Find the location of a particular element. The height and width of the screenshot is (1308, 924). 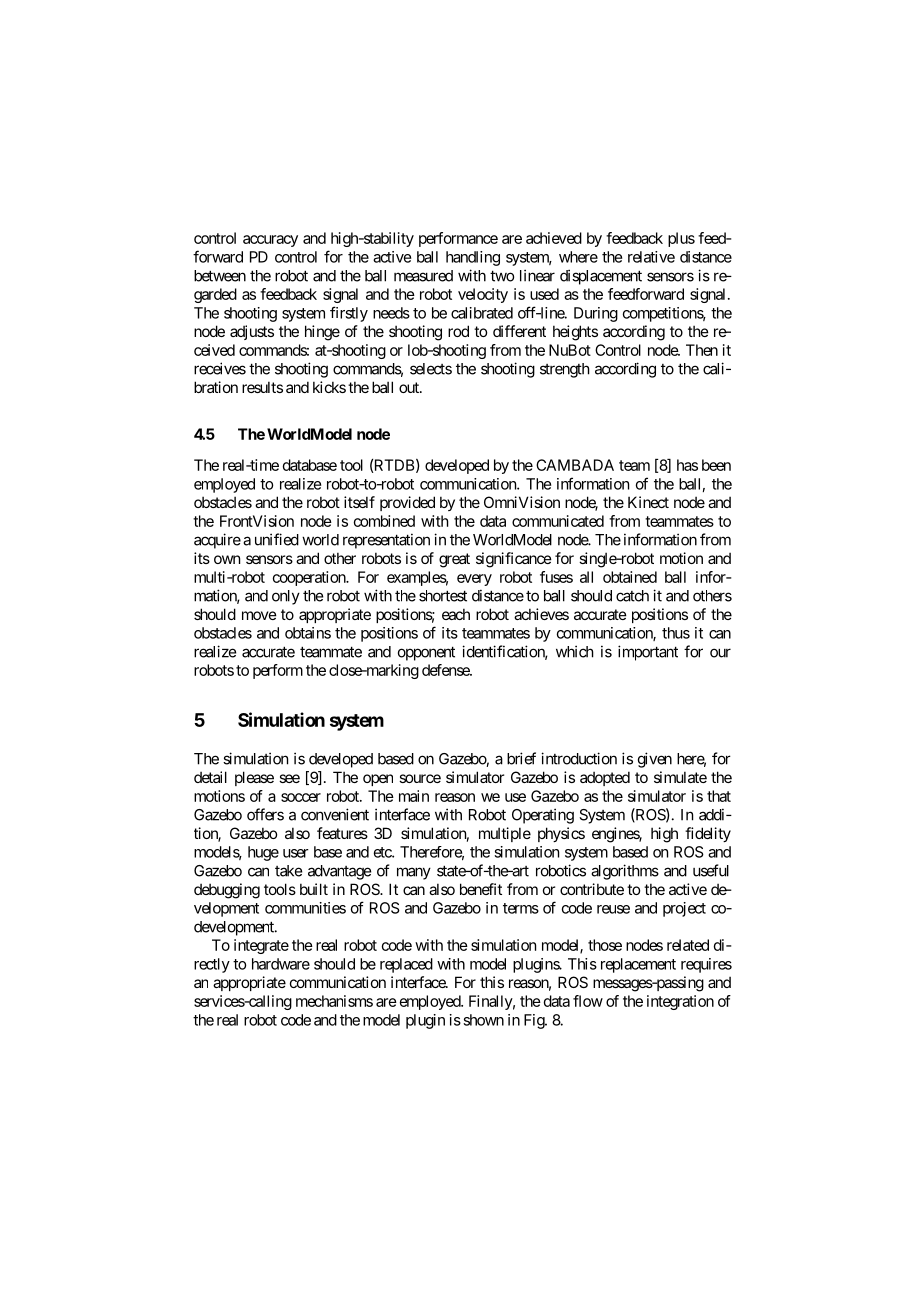

accuracy is located at coordinates (270, 241).
